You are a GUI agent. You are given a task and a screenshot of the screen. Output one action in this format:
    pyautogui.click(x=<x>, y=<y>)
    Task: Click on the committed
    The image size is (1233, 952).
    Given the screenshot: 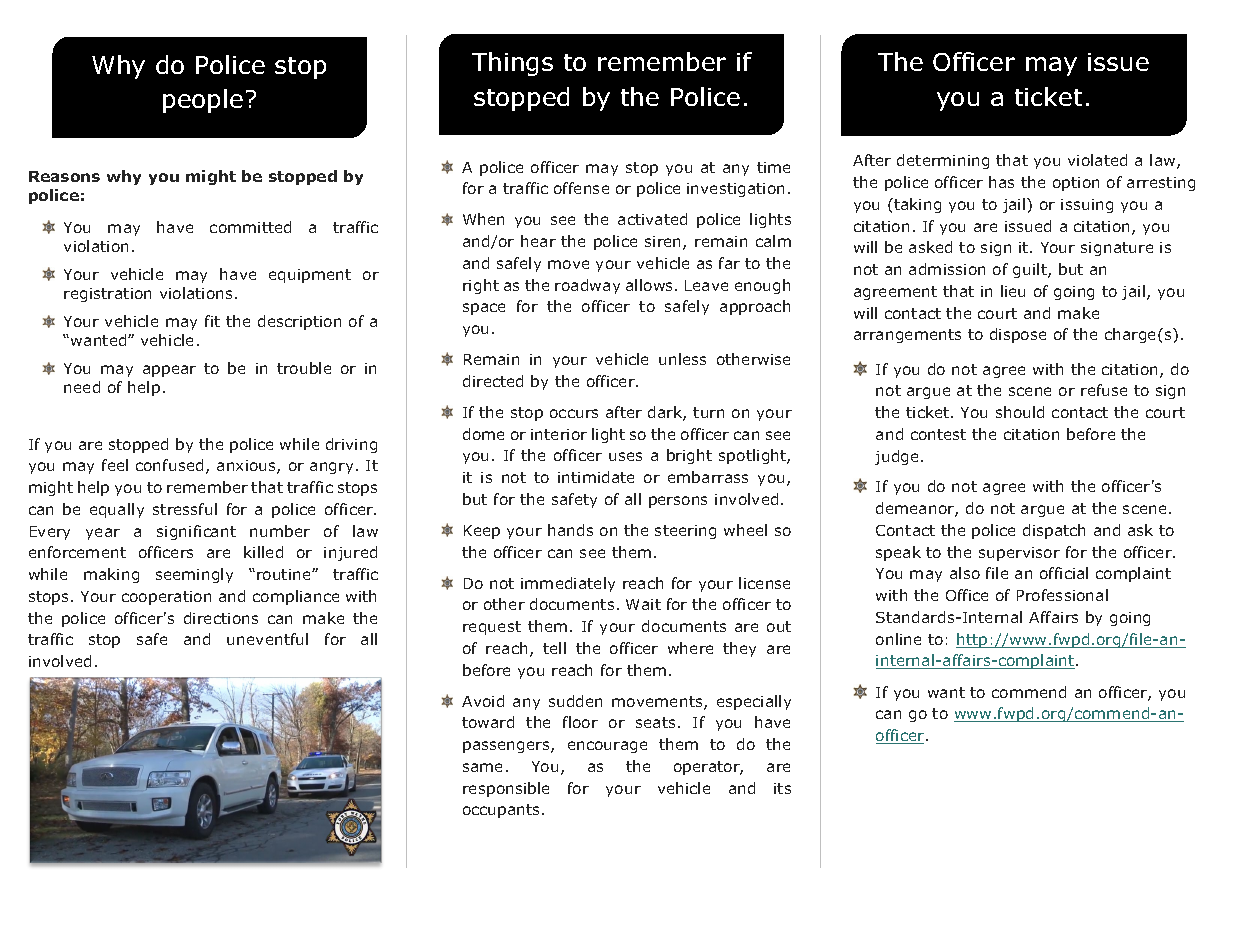 What is the action you would take?
    pyautogui.click(x=250, y=227)
